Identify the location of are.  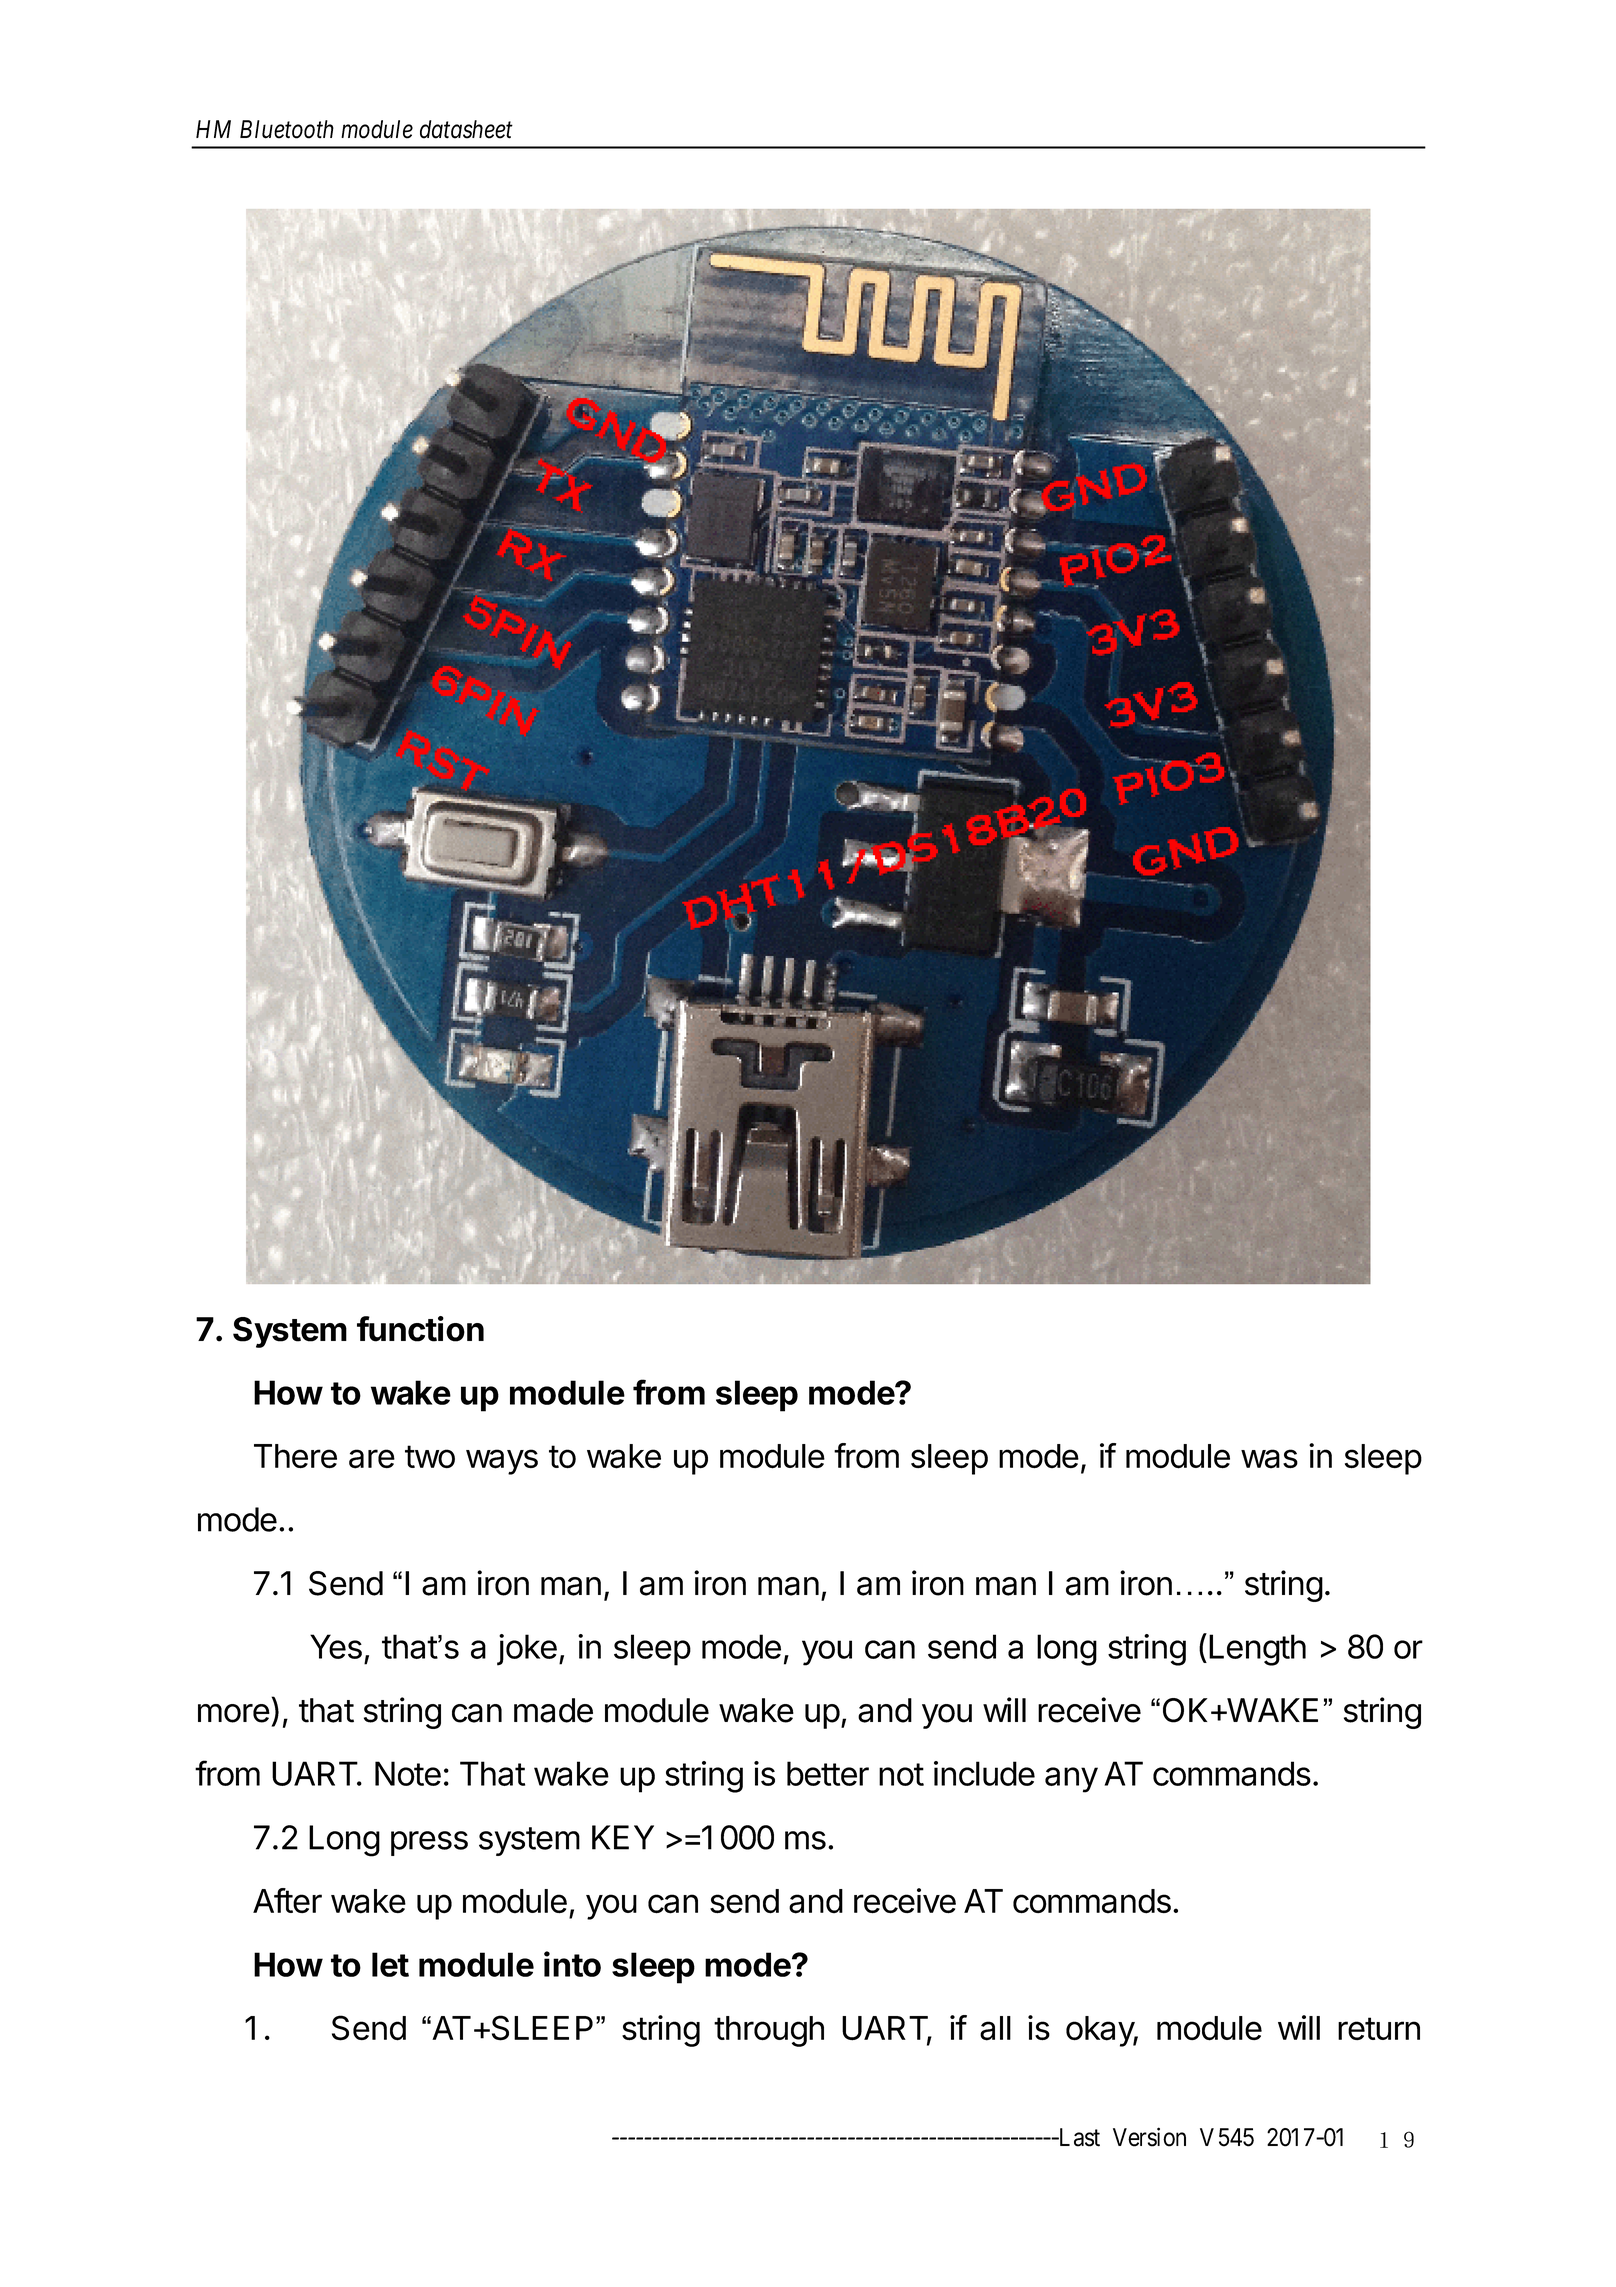
(372, 1459).
